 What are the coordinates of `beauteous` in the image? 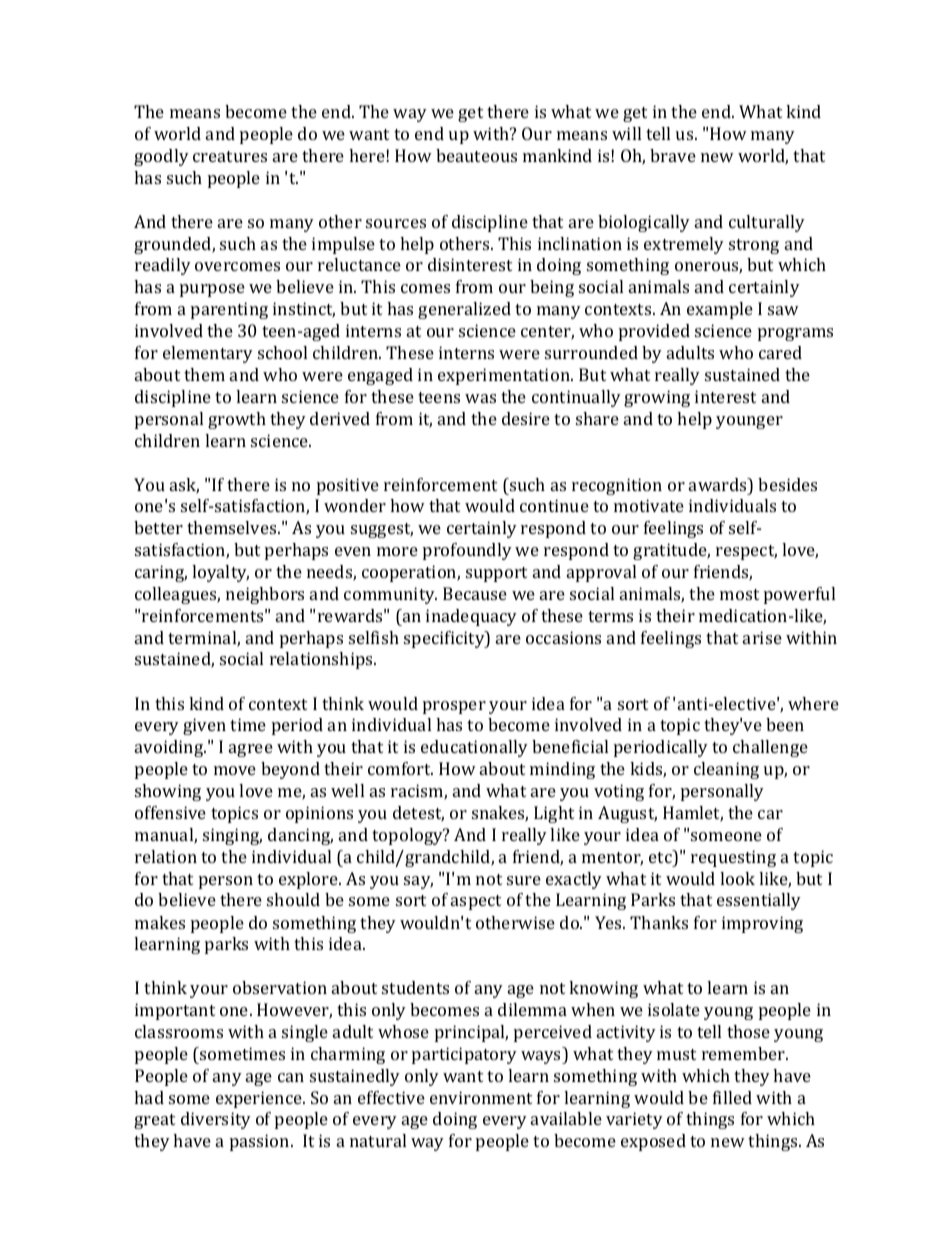 It's located at (476, 155).
